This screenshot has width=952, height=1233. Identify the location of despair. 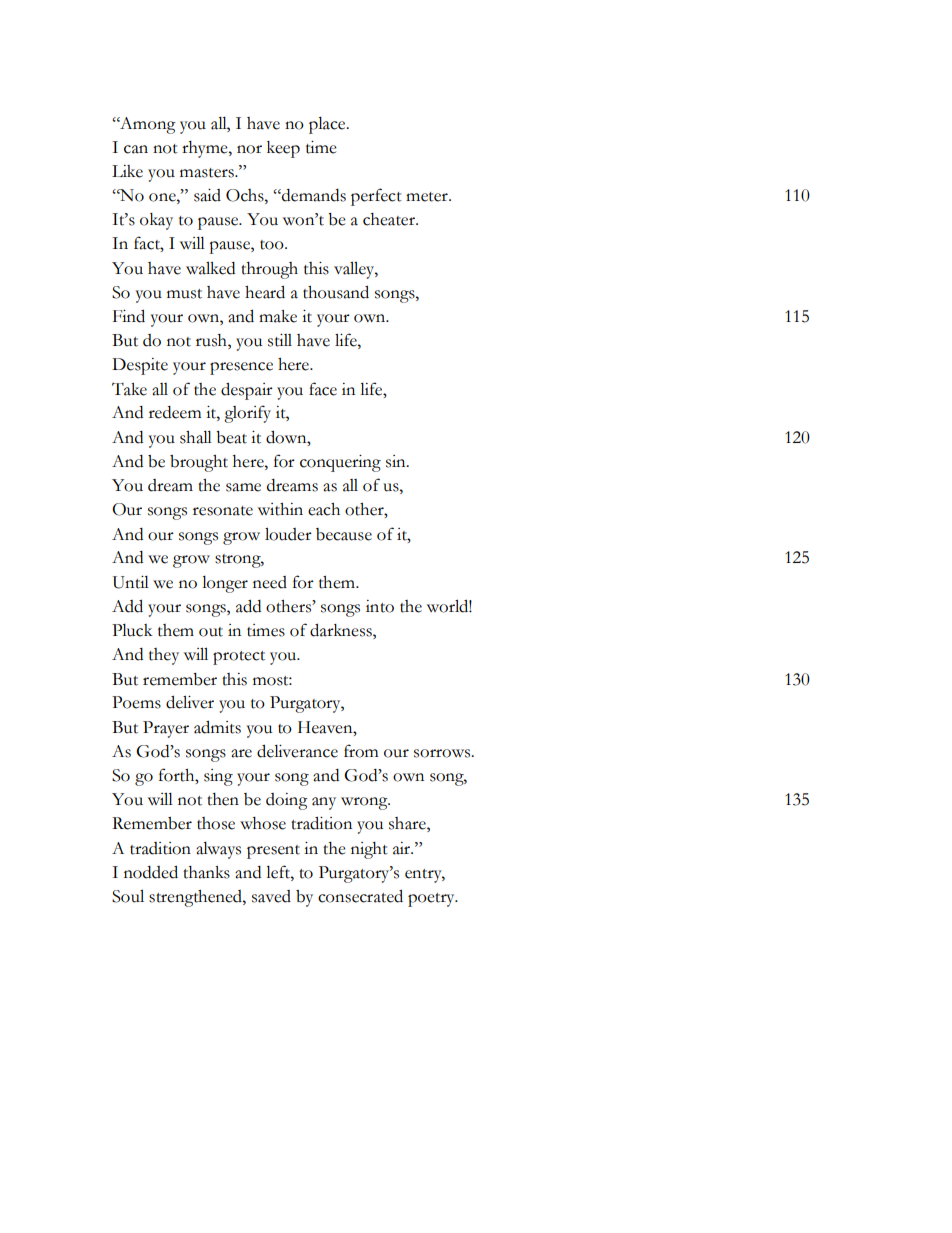
(247, 391).
